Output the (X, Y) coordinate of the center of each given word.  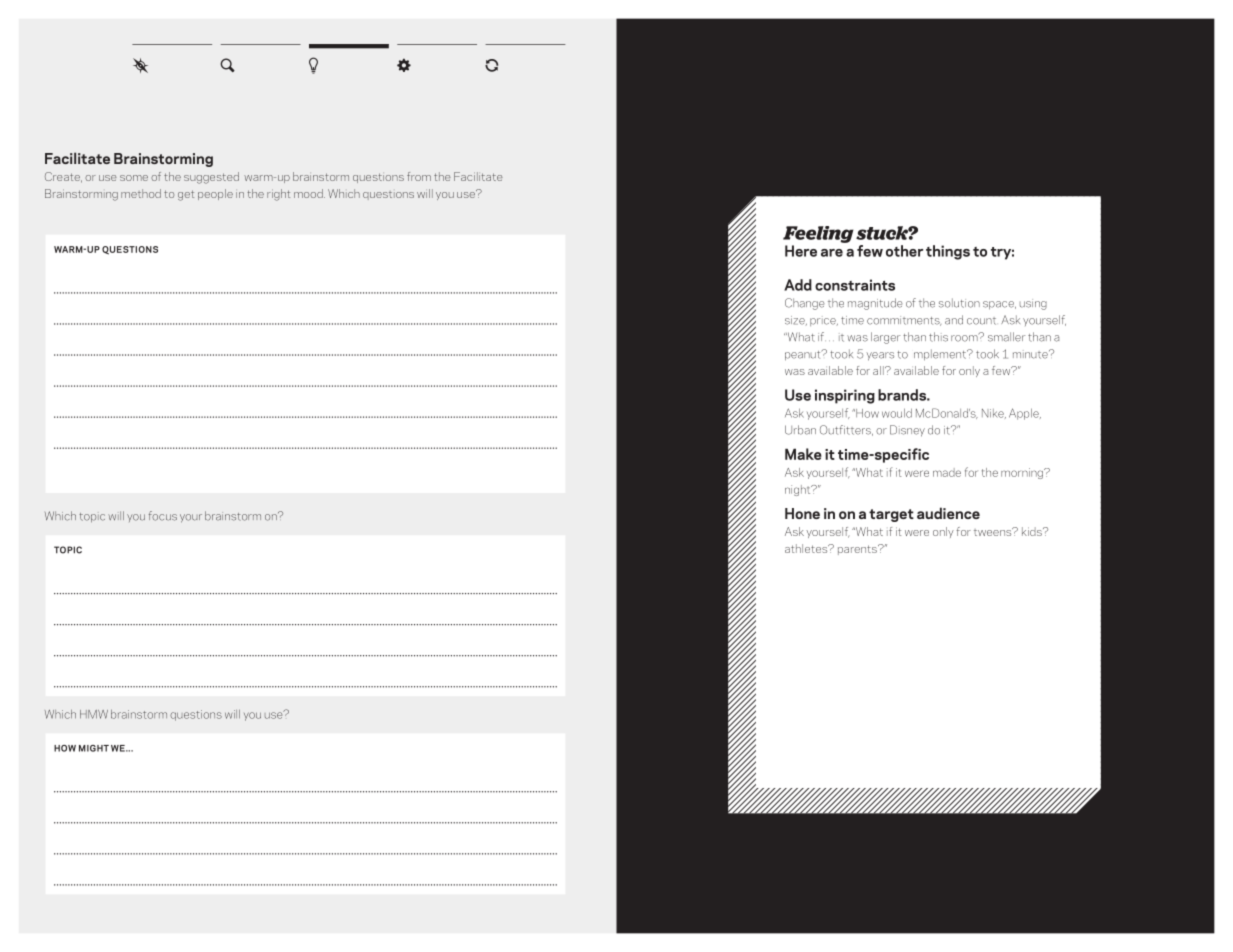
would (897, 413)
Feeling (818, 234)
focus (163, 516)
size (796, 320)
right (278, 195)
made (947, 472)
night (799, 490)
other (904, 251)
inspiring (845, 396)
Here (801, 251)
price (824, 321)
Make (803, 454)
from (419, 176)
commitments (904, 321)
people (215, 194)
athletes (807, 548)
